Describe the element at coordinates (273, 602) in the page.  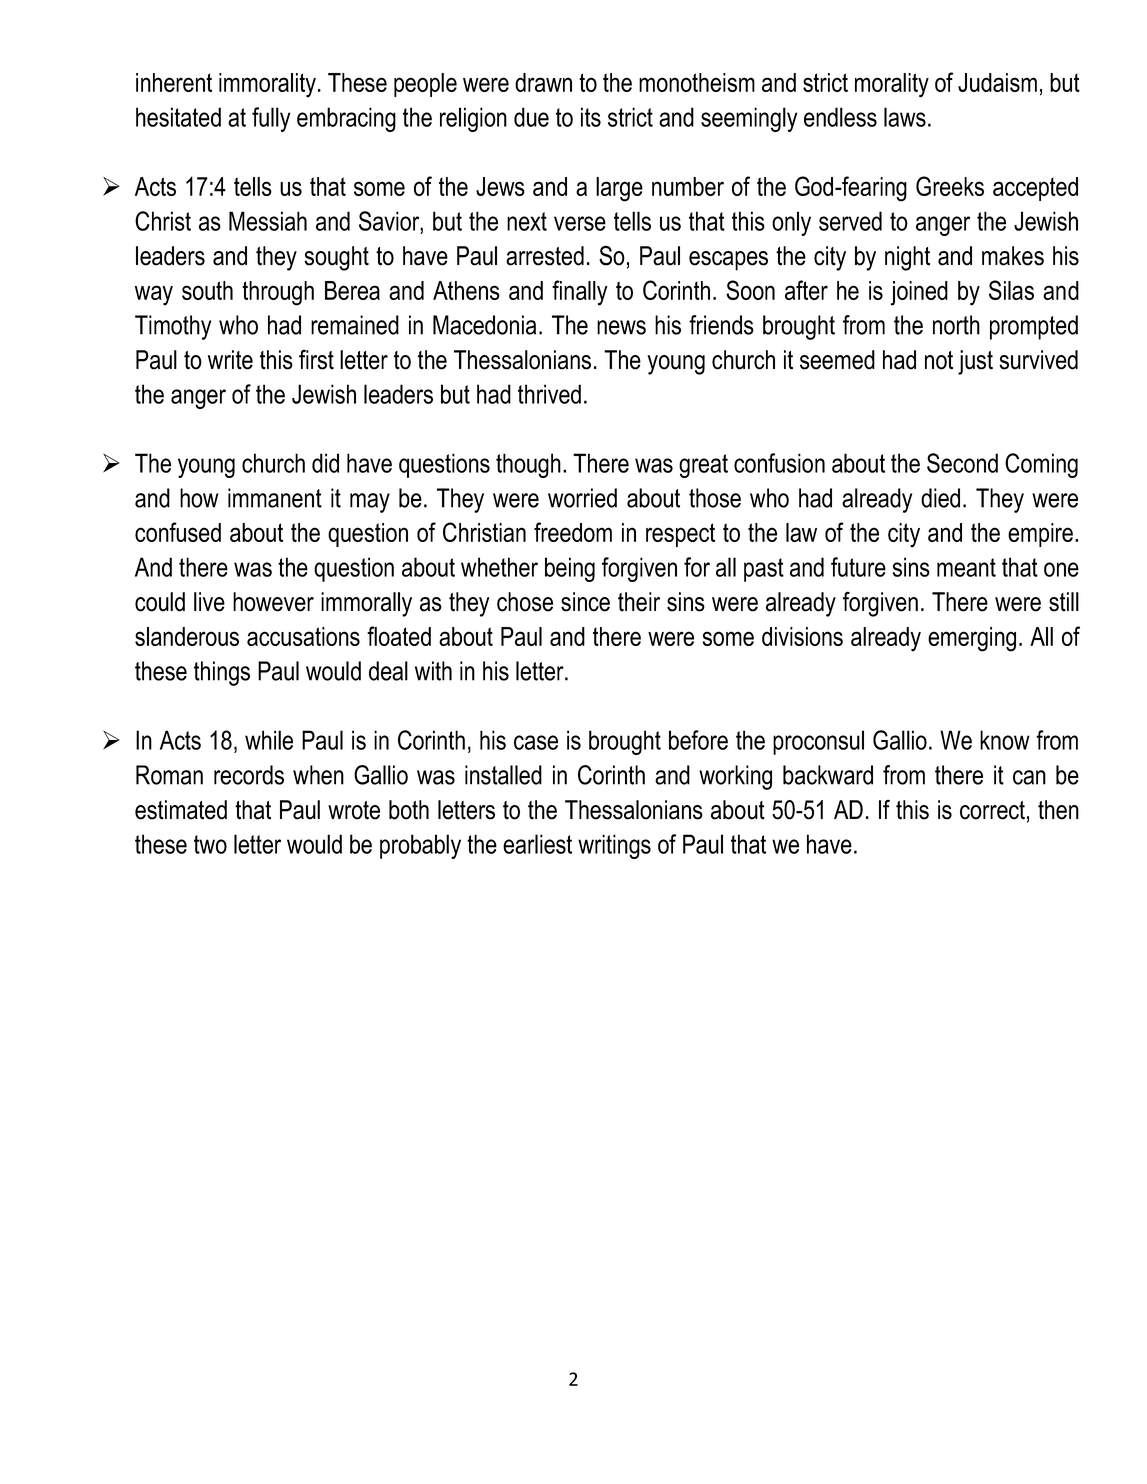
I see `however` at that location.
